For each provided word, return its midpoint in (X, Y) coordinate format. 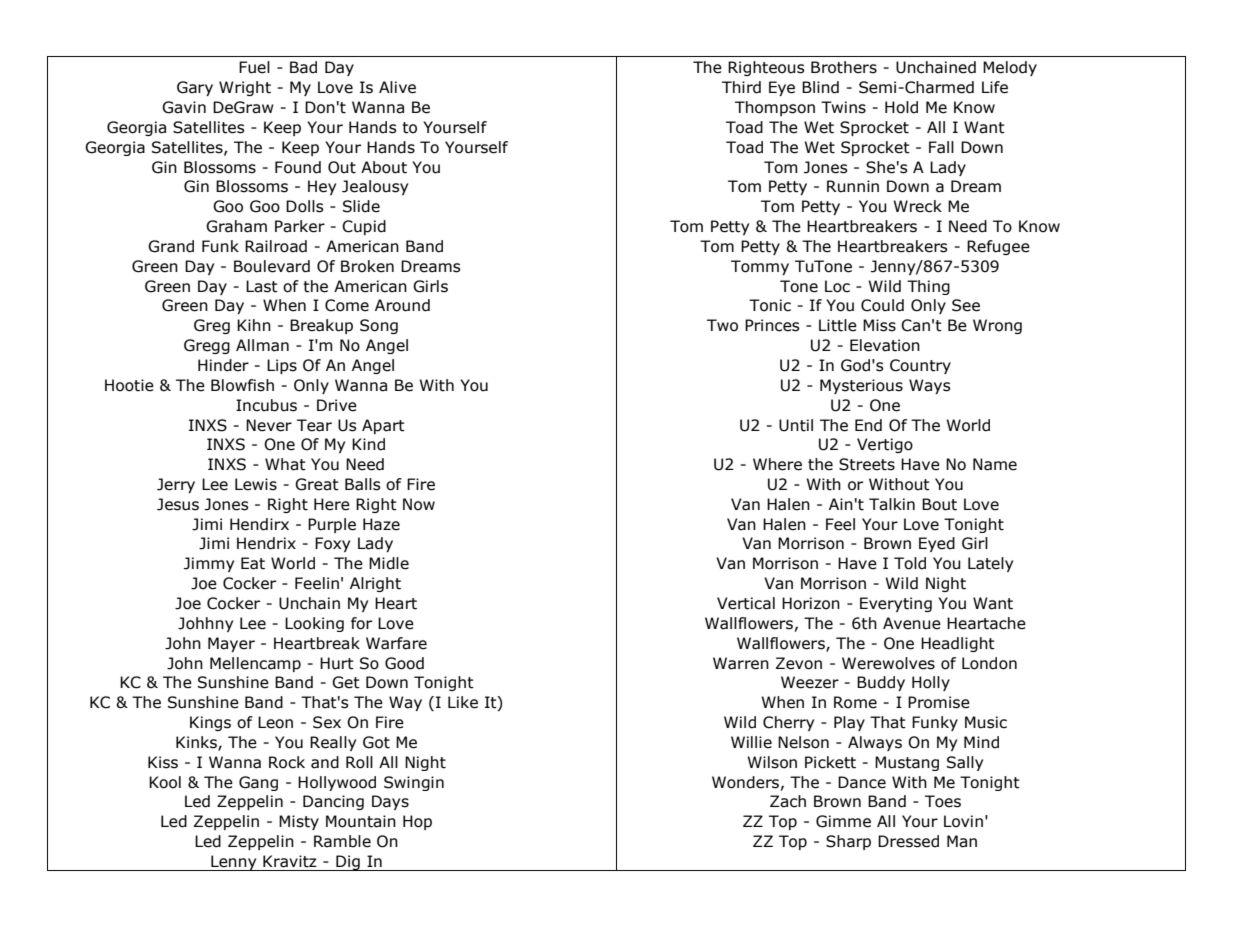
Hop (417, 822)
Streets (867, 464)
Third (741, 87)
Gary (195, 88)
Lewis (256, 484)
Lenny (234, 863)
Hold (901, 107)
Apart (383, 426)
